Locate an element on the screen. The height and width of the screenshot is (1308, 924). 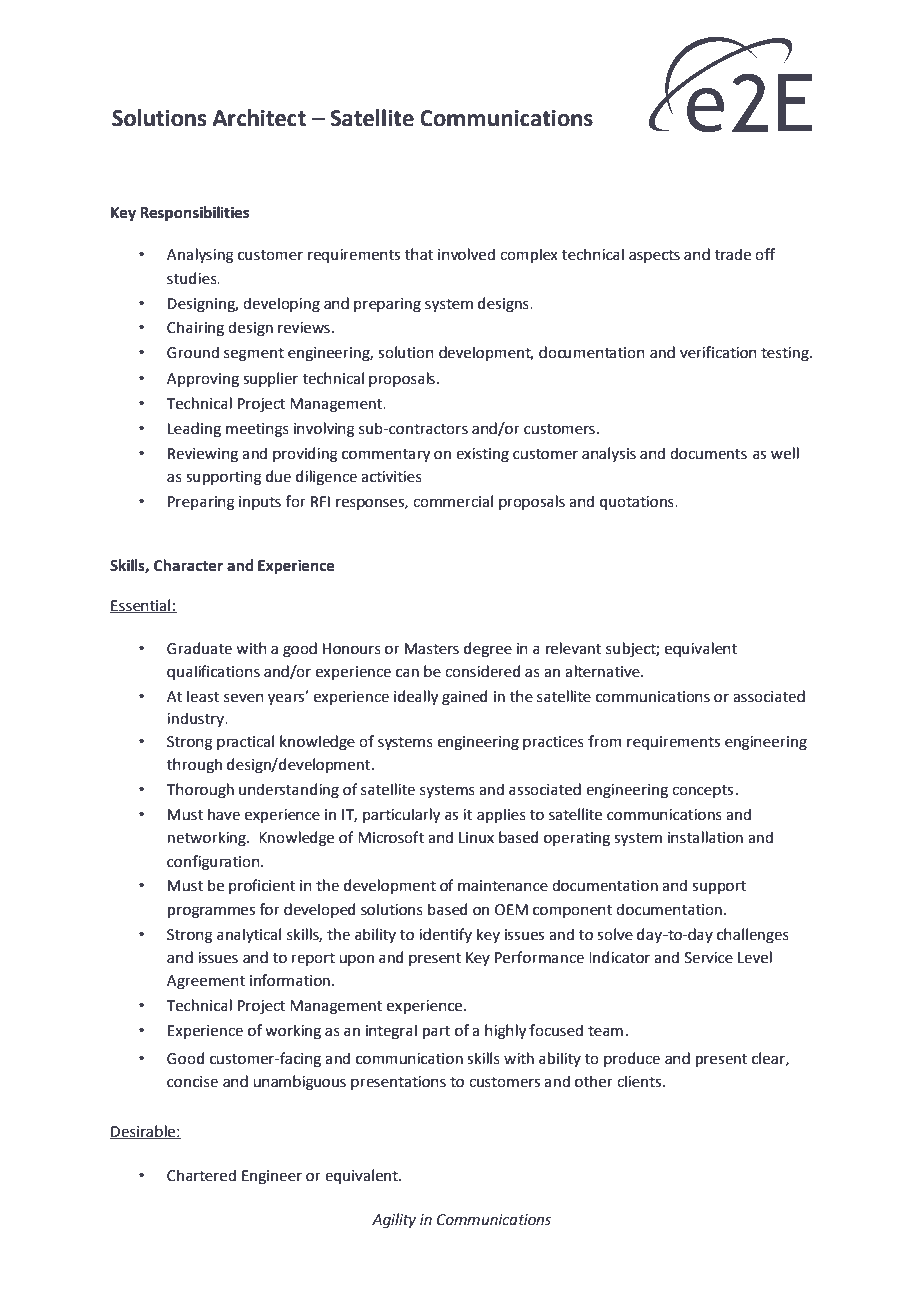
Architect is located at coordinates (259, 118).
